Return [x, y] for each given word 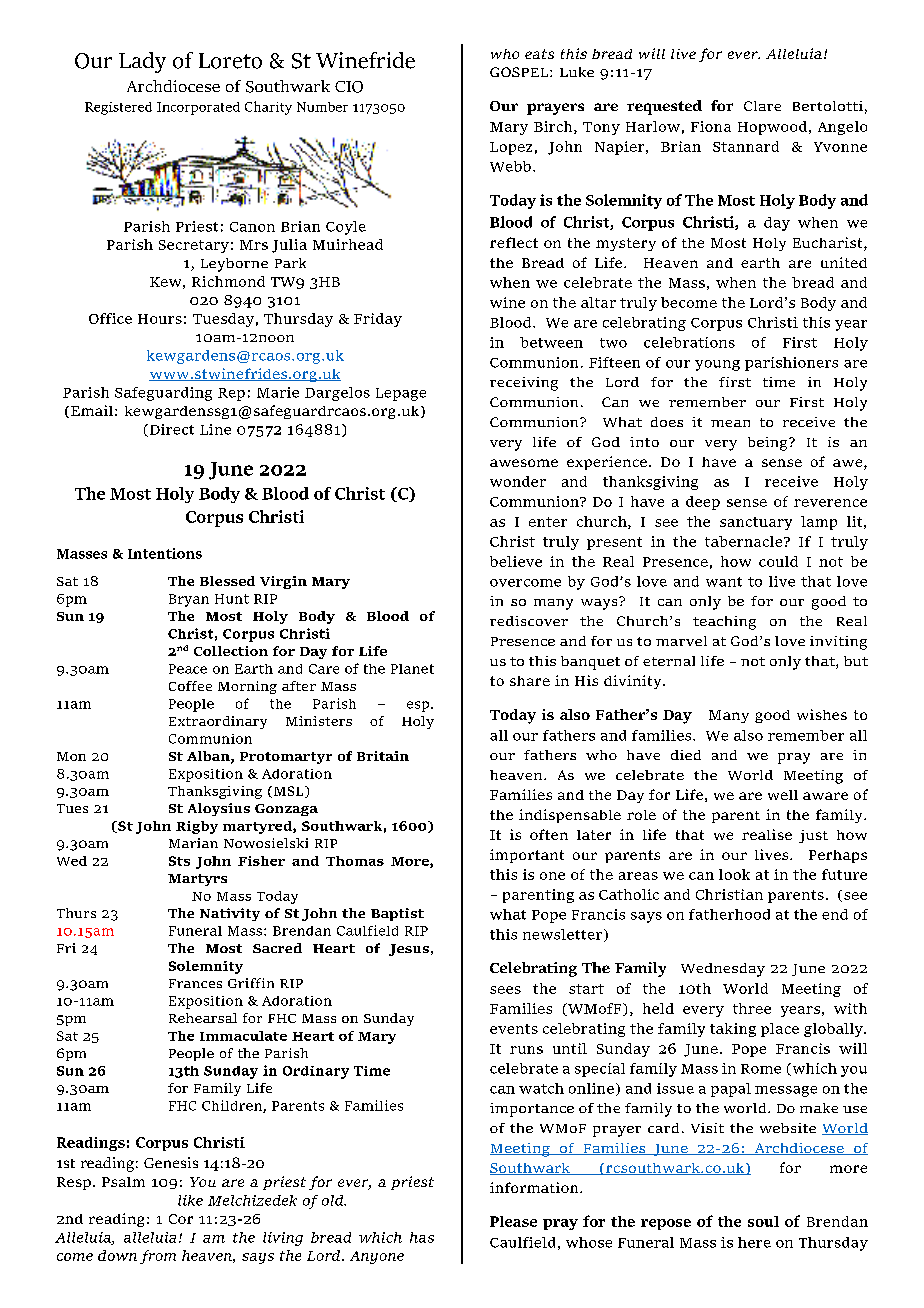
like [190, 1200]
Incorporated [198, 108]
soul [763, 1221]
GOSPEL [520, 72]
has [422, 1237]
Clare [762, 106]
